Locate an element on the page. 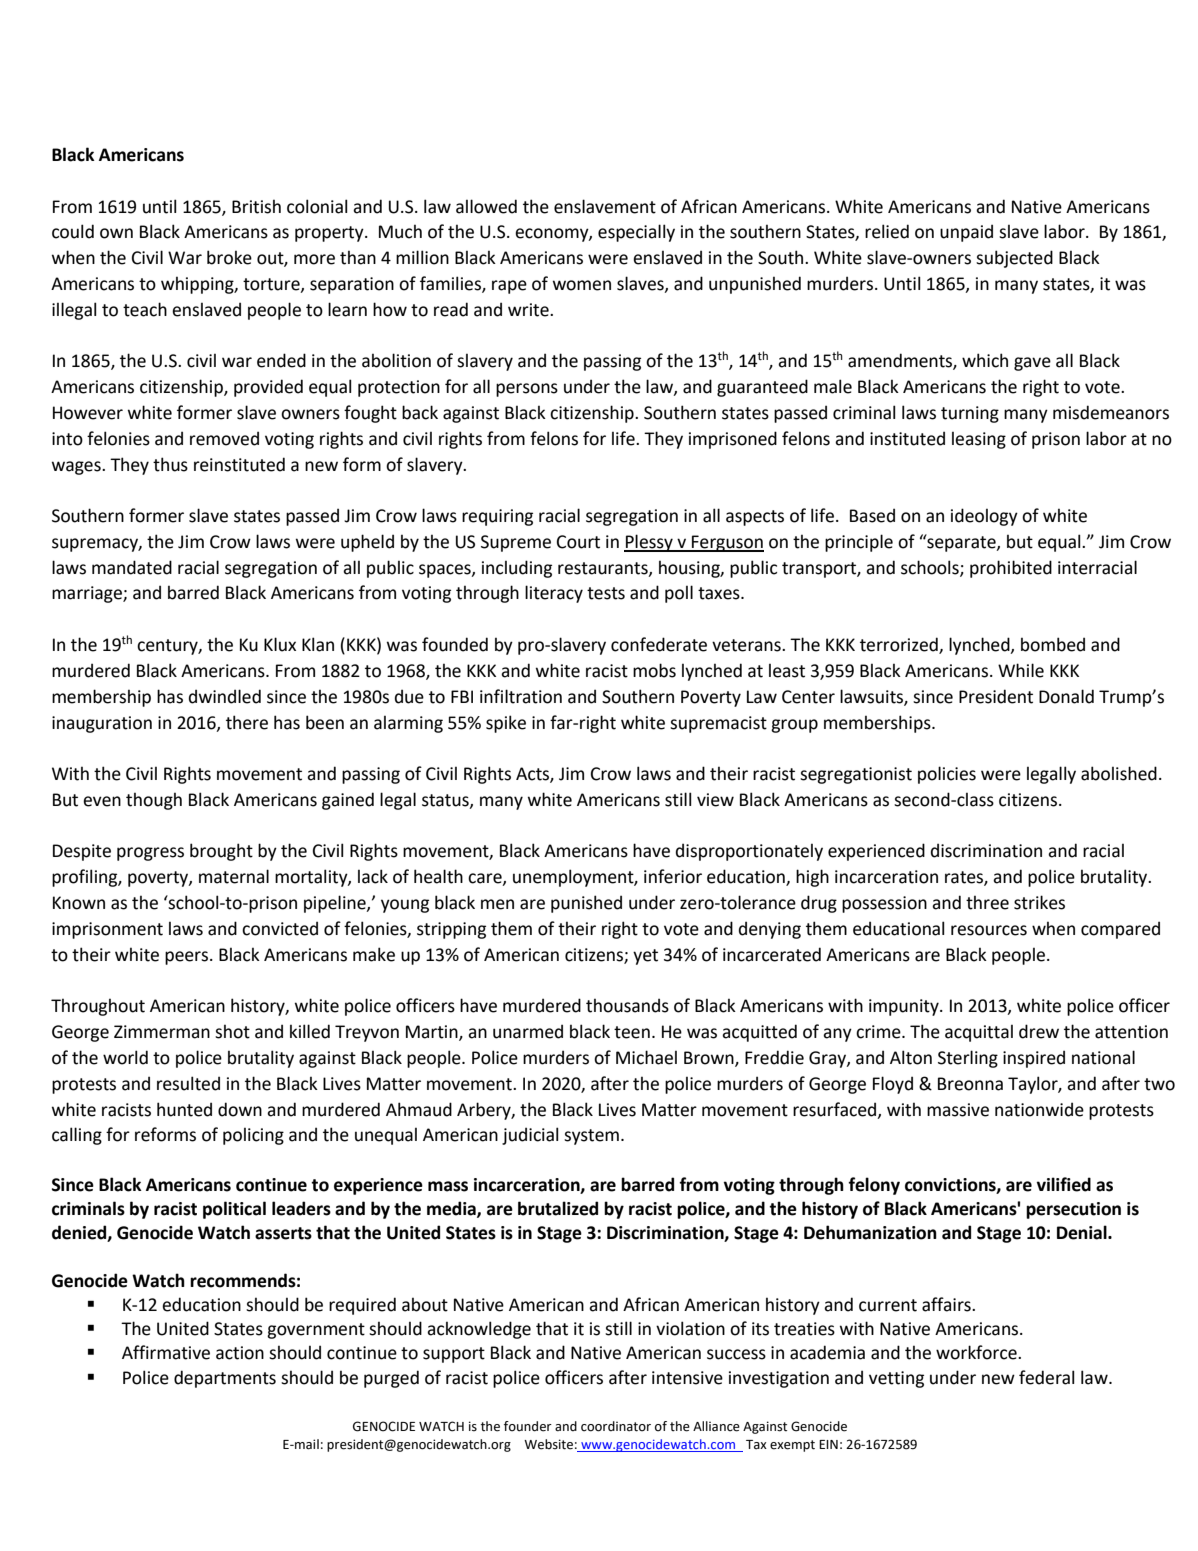 This image has width=1198, height=1551. Klux is located at coordinates (280, 644).
